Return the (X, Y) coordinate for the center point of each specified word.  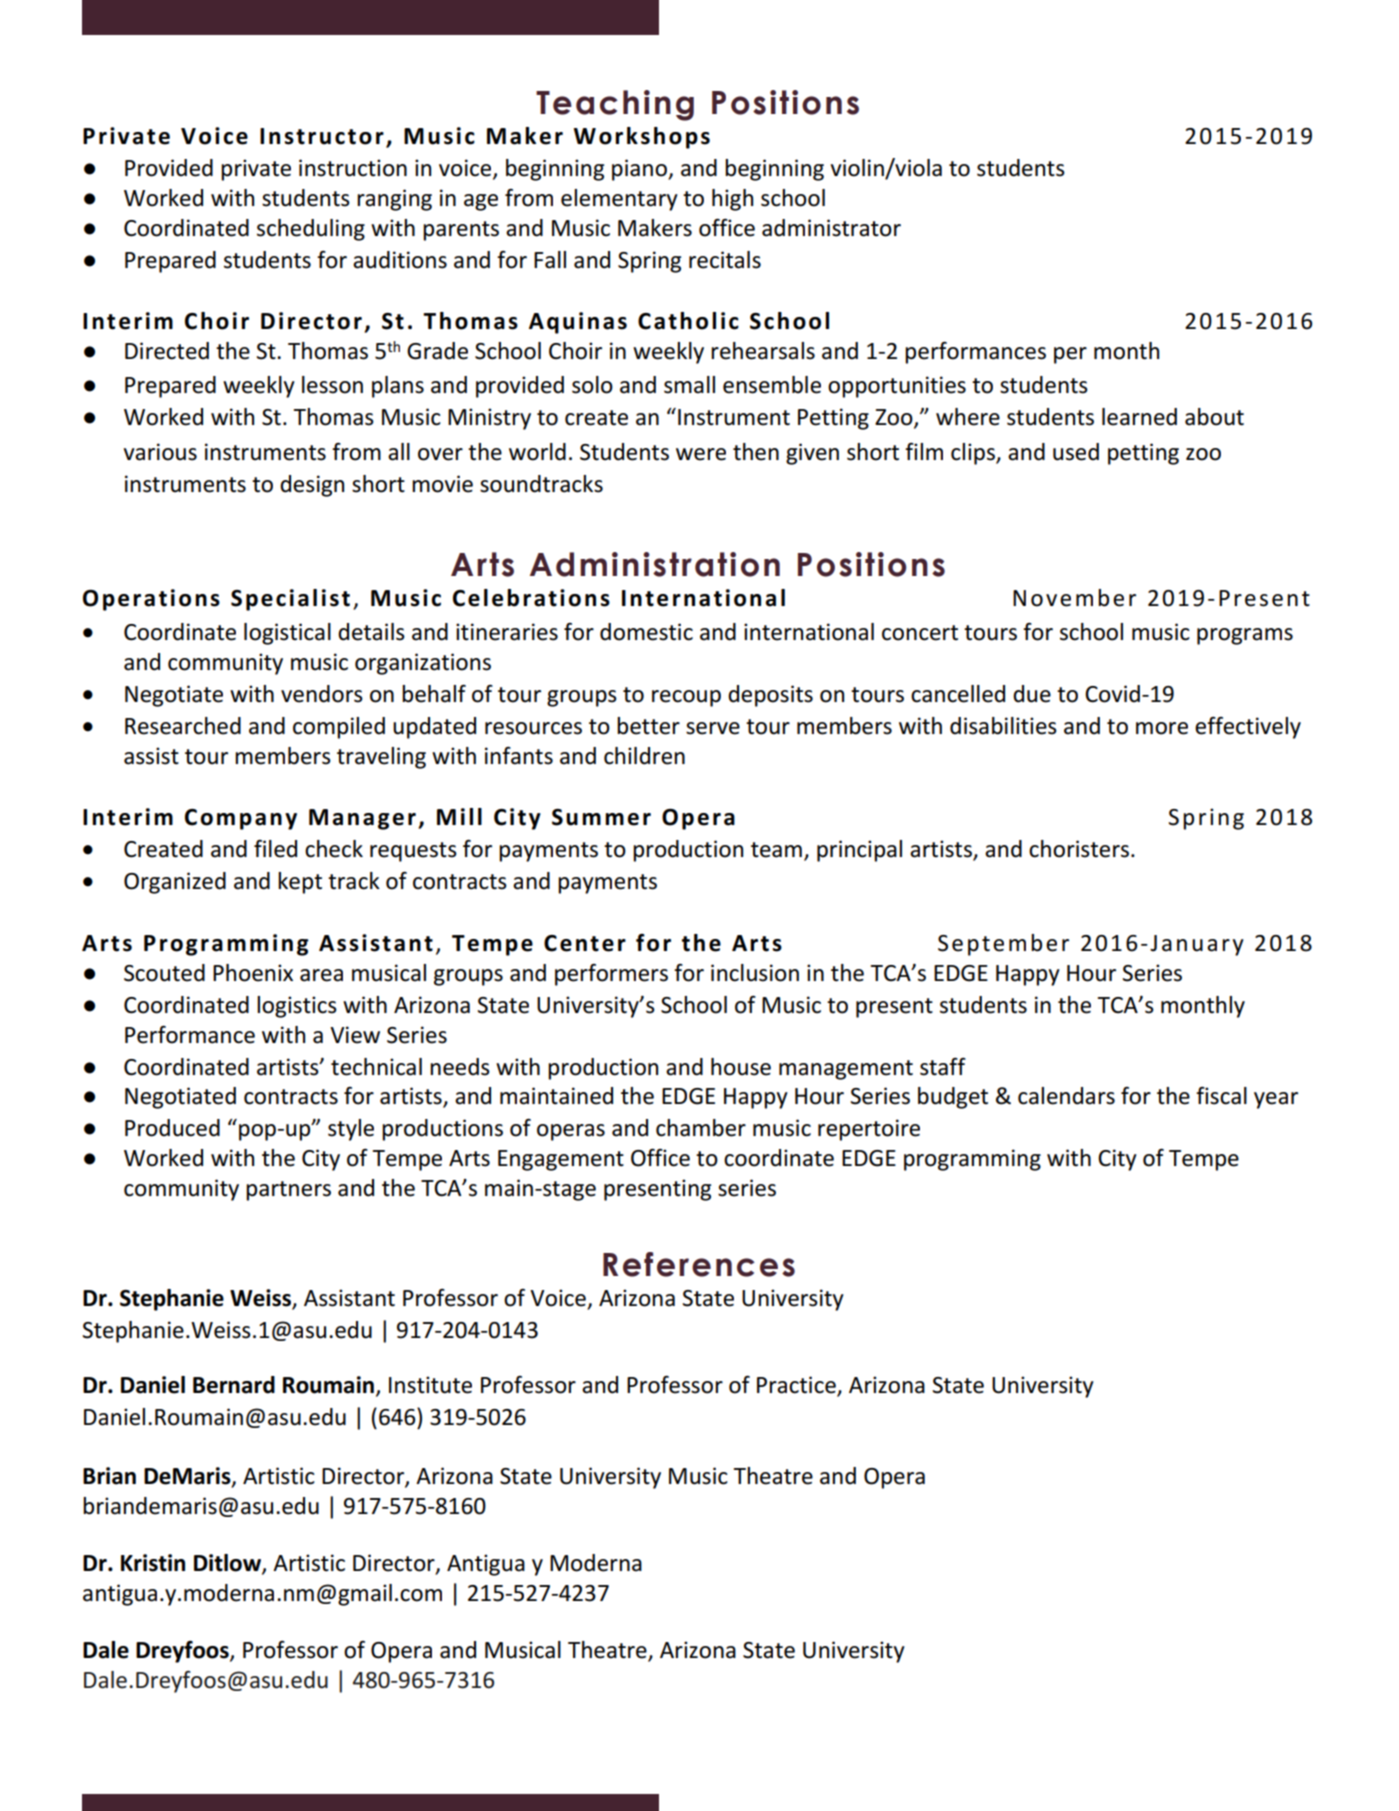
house (741, 1067)
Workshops (642, 138)
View (355, 1035)
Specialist (290, 600)
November (1074, 598)
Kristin (153, 1563)
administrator (831, 228)
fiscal (1221, 1096)
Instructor (322, 136)
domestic (646, 632)
